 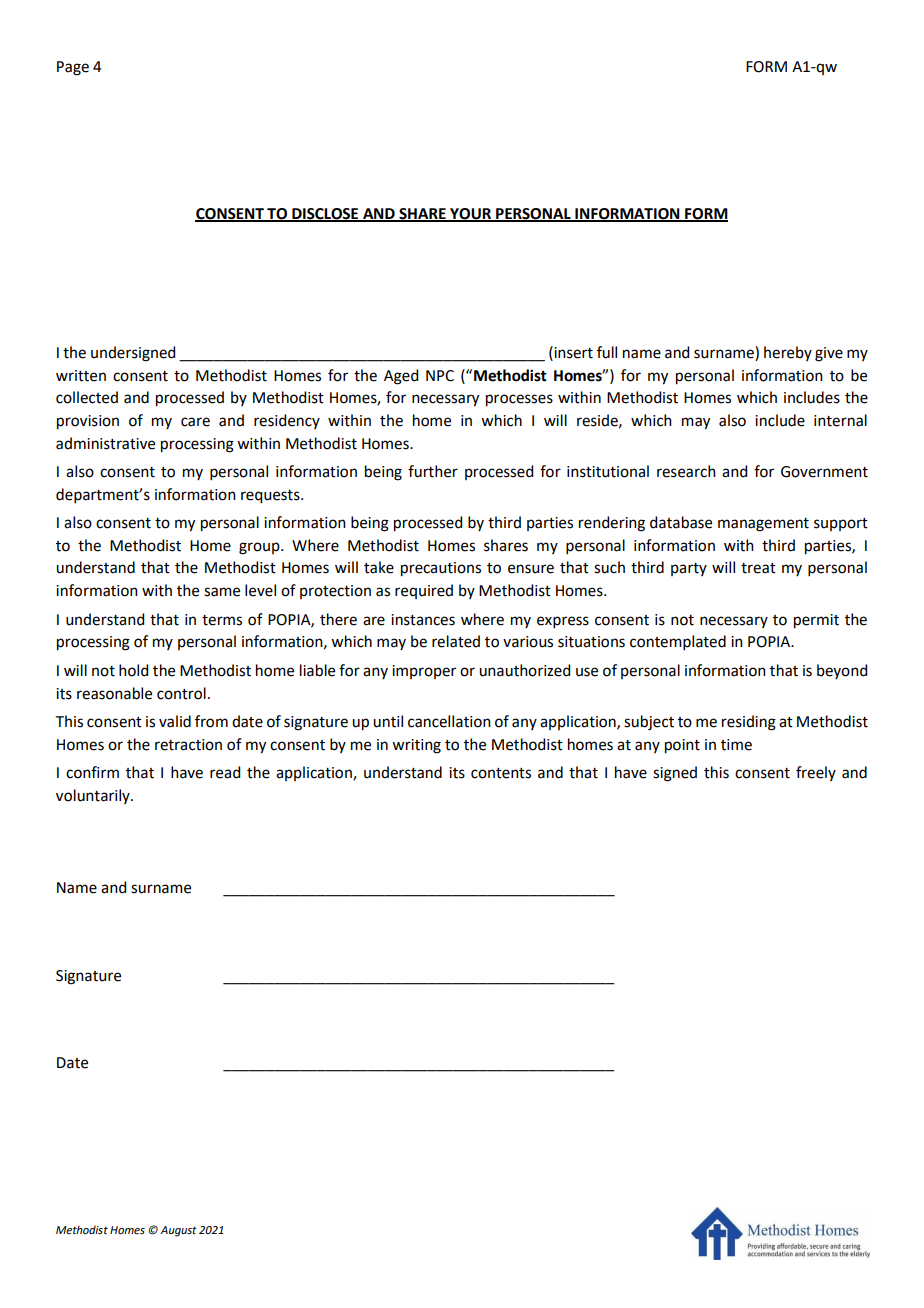 I want to click on NPC, so click(x=440, y=376).
